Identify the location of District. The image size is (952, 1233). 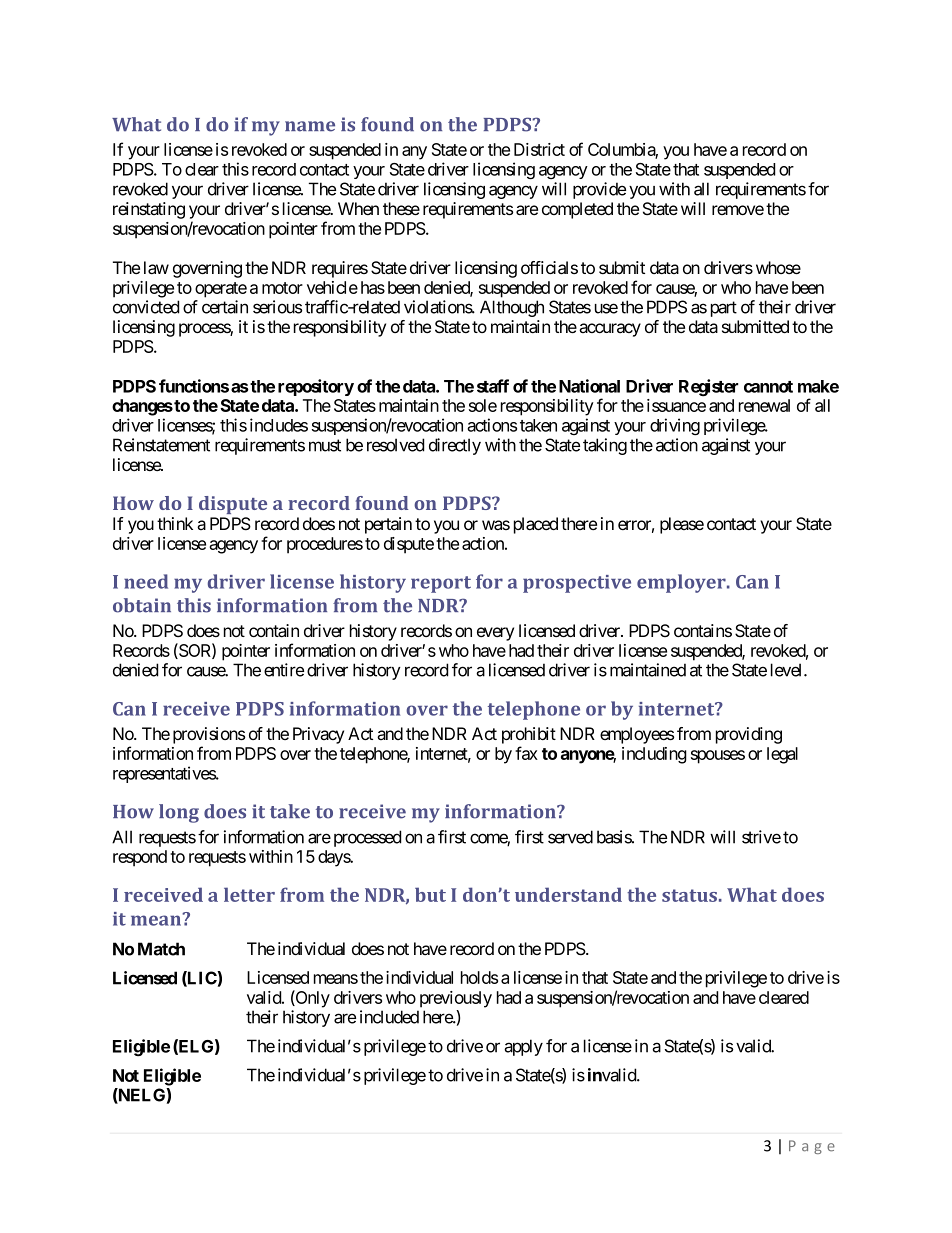
(539, 149).
